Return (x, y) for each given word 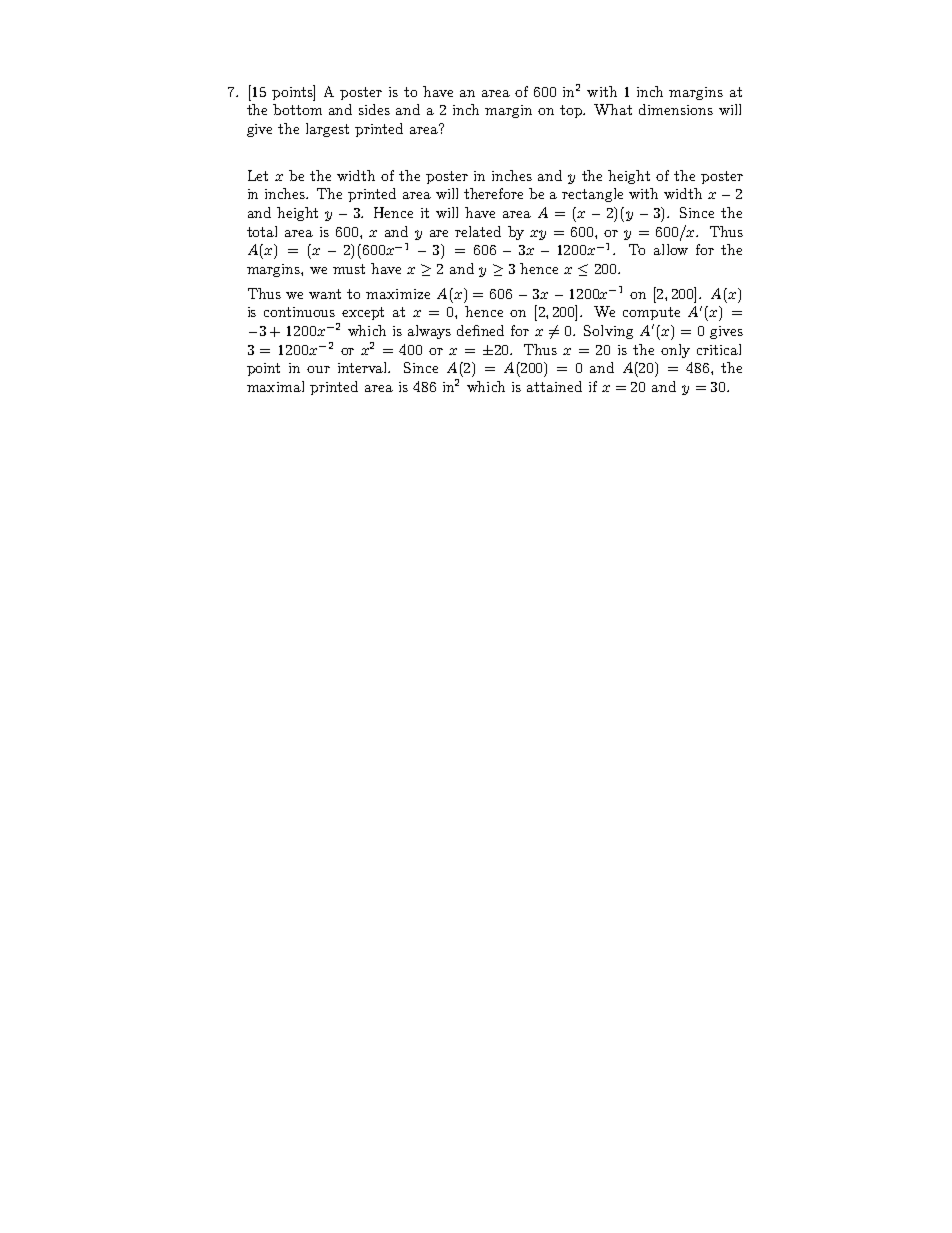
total (262, 231)
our (318, 369)
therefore (493, 193)
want (325, 294)
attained (554, 386)
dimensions (676, 109)
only (675, 351)
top (572, 111)
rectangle (592, 195)
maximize (398, 294)
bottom (297, 109)
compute (651, 313)
